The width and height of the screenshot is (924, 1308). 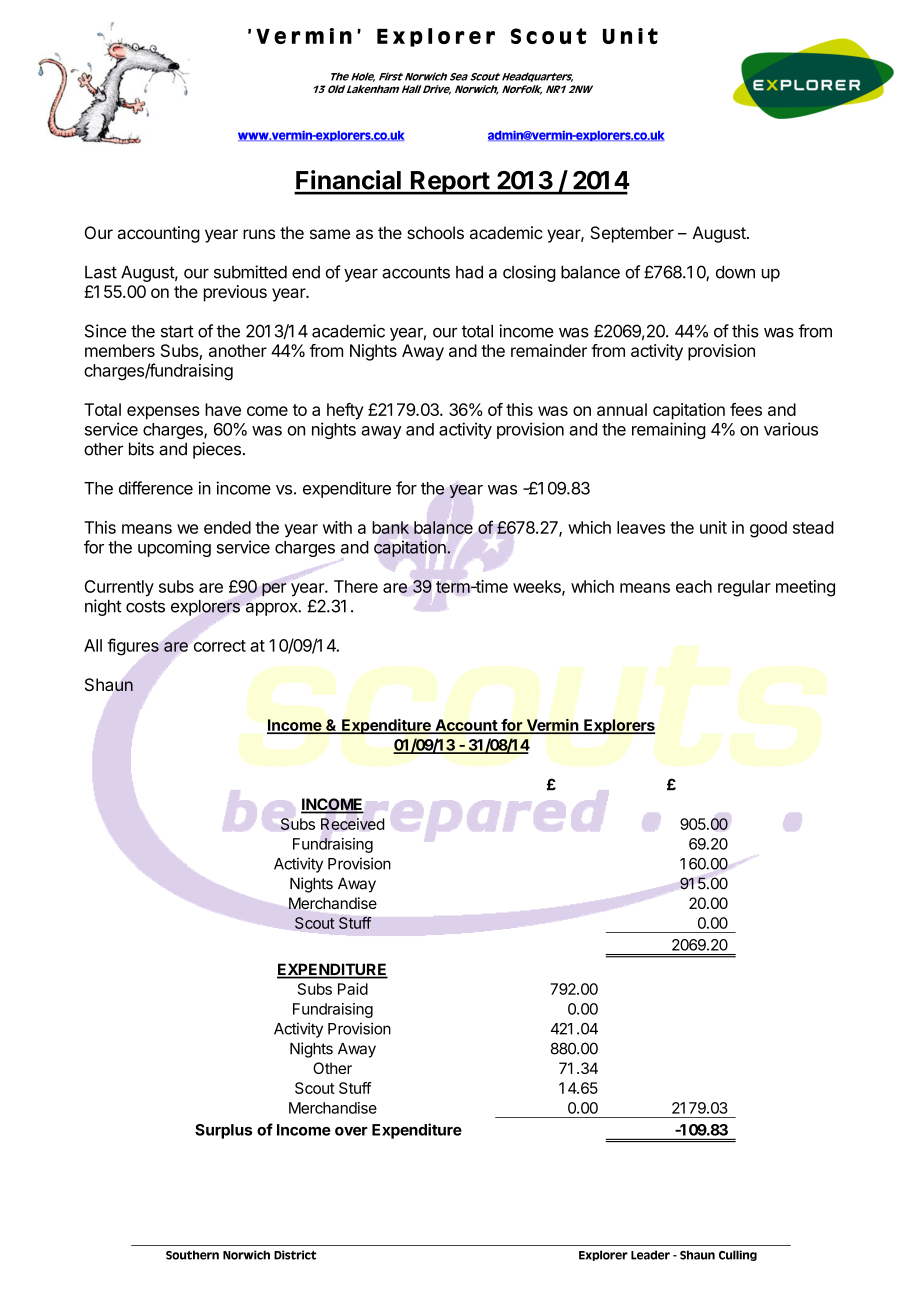 I want to click on remaining, so click(x=669, y=430).
